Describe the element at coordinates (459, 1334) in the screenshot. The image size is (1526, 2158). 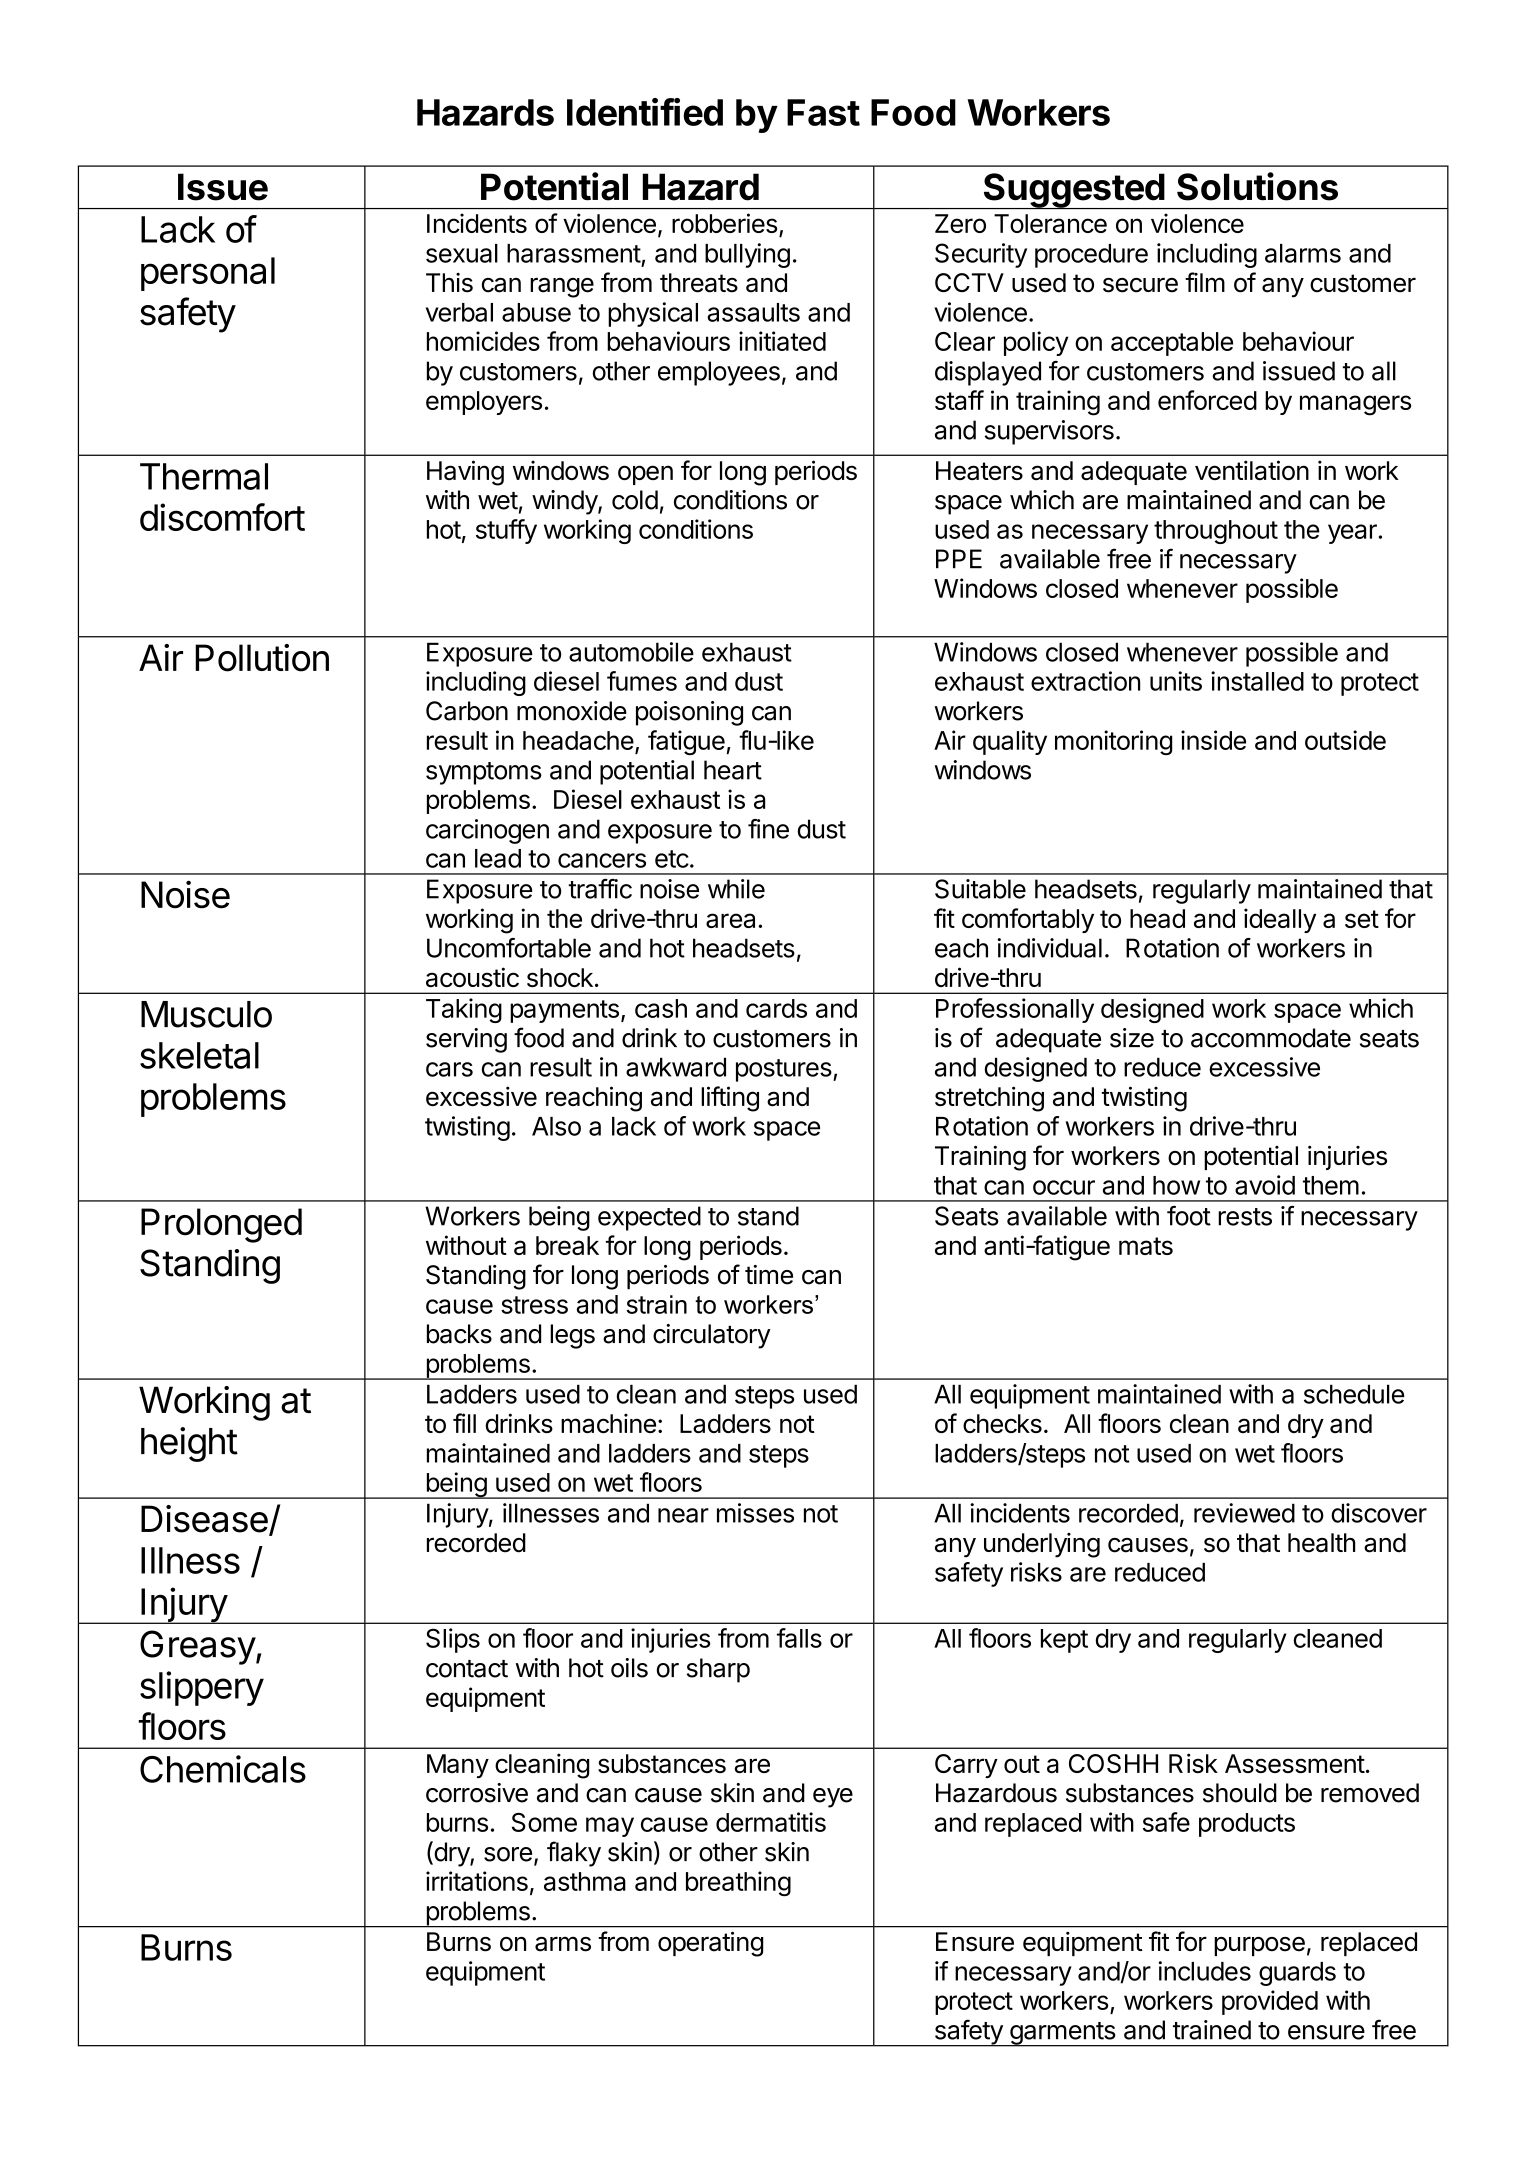
I see `backs` at that location.
